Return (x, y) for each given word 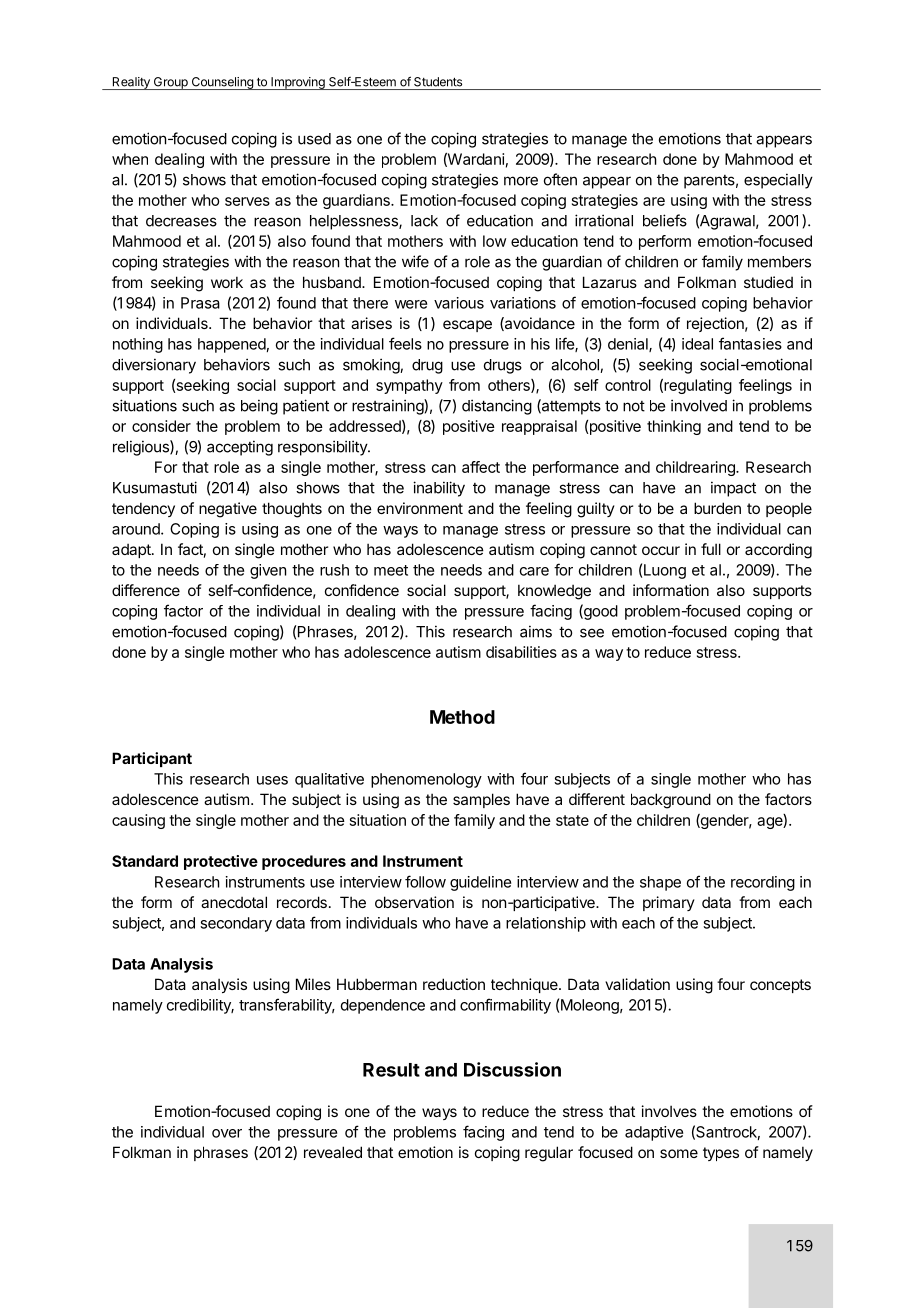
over (227, 1133)
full (711, 549)
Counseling (222, 83)
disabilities (521, 652)
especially (778, 181)
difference (146, 590)
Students (438, 82)
